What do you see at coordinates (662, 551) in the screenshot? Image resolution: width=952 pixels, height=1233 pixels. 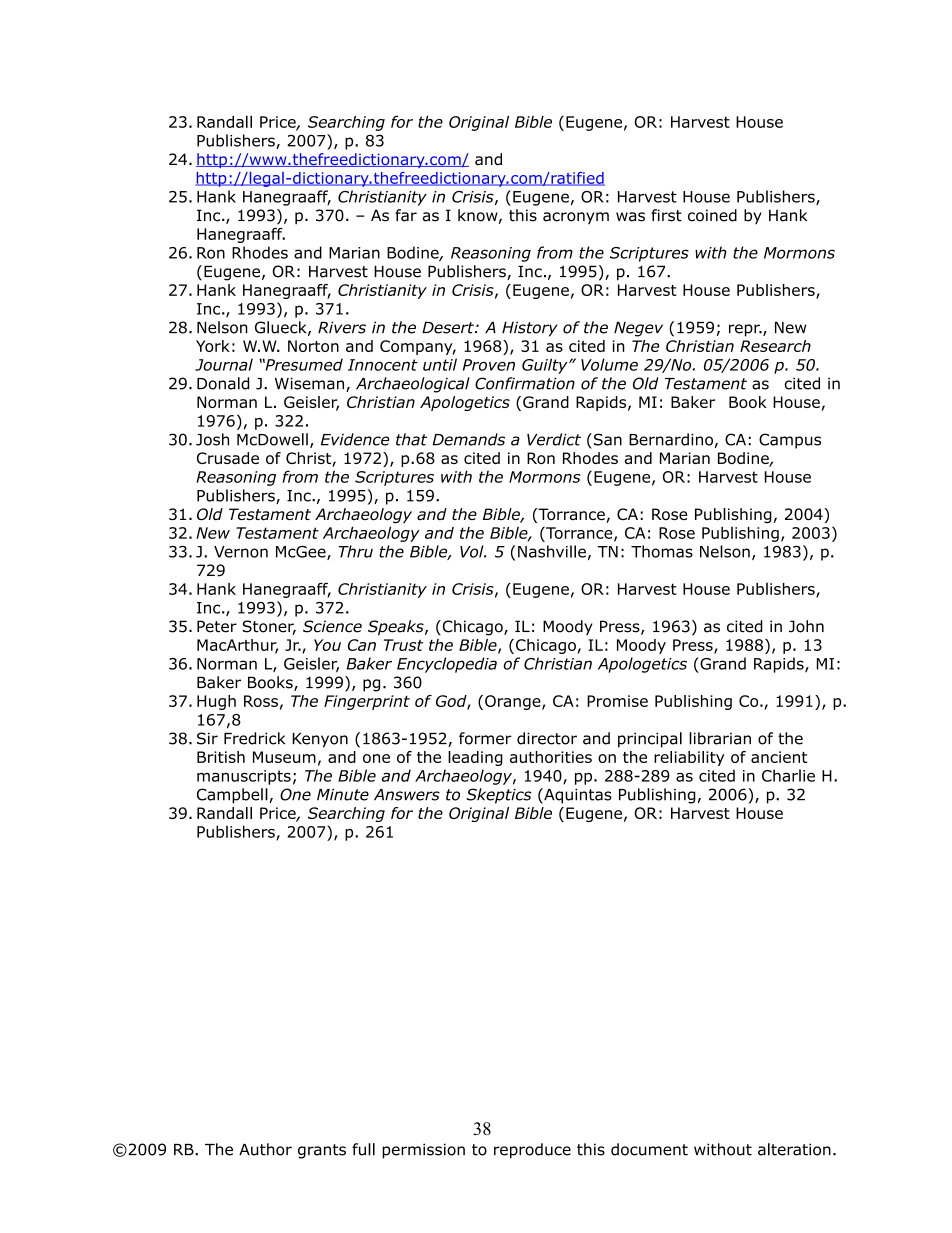 I see `Thomas` at bounding box center [662, 551].
